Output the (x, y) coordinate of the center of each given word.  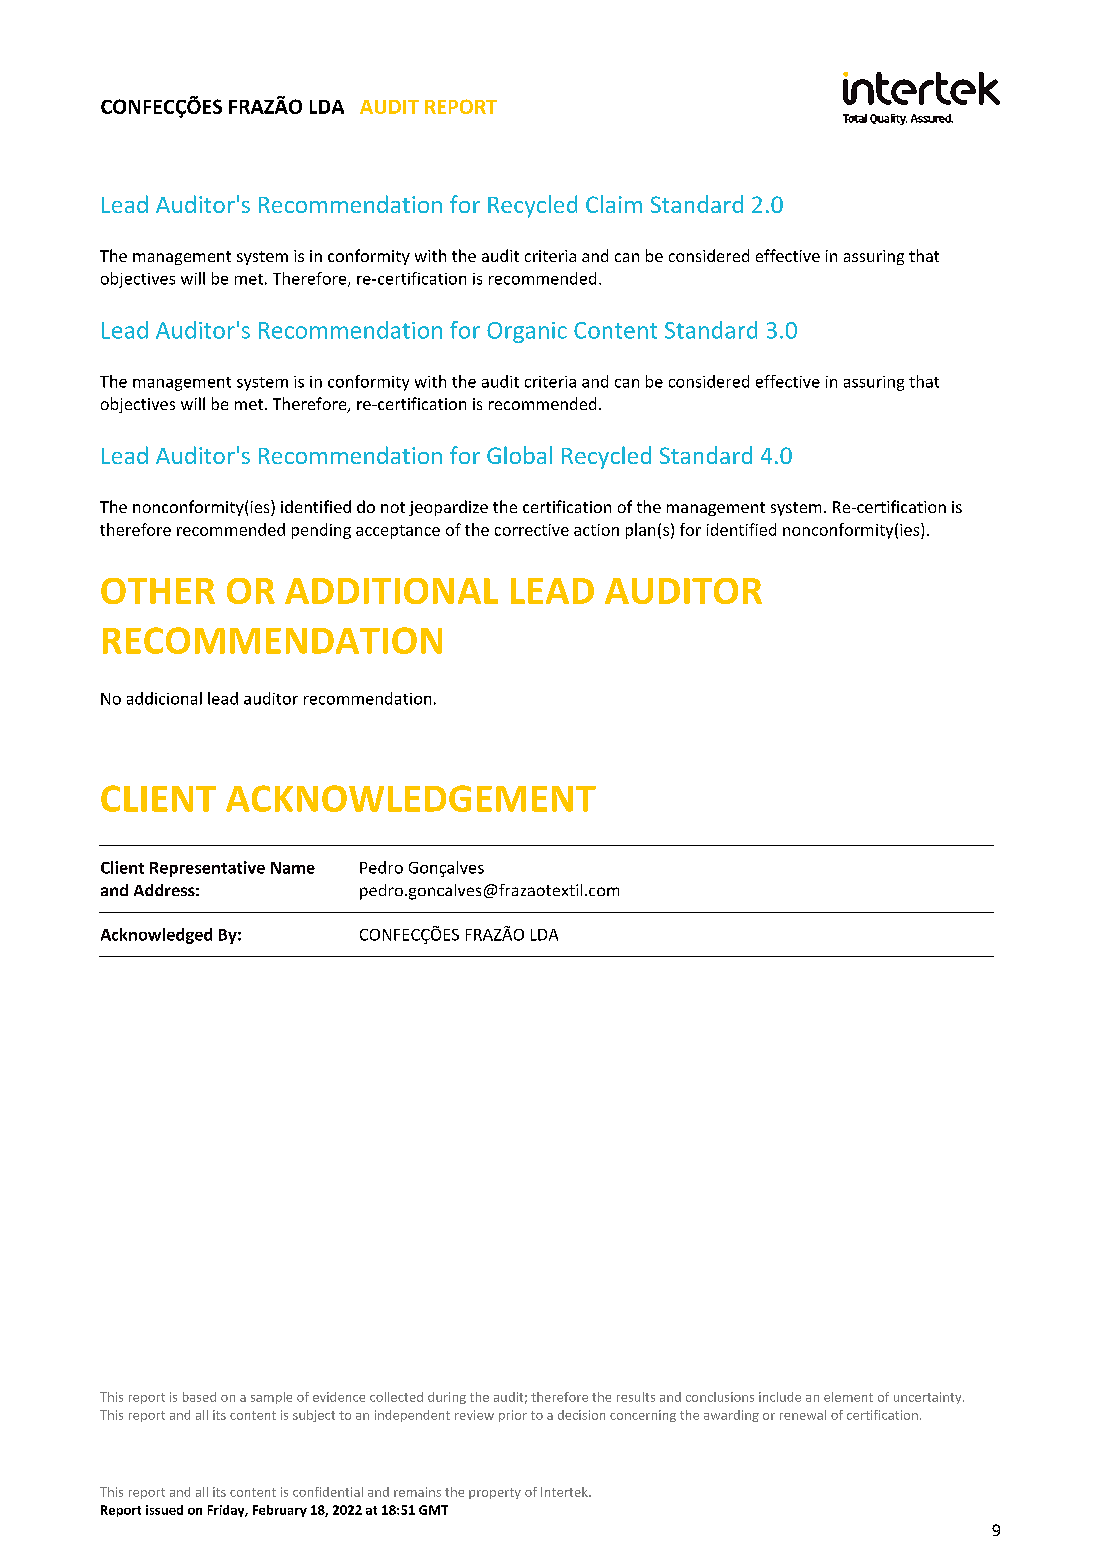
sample (271, 1398)
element (848, 1397)
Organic (527, 332)
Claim (614, 204)
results (636, 1397)
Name (293, 868)
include (780, 1397)
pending (321, 531)
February (280, 1511)
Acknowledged (156, 936)
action (596, 530)
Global (519, 455)
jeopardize (448, 508)
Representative (207, 869)
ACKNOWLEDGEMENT (411, 798)
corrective (532, 530)
